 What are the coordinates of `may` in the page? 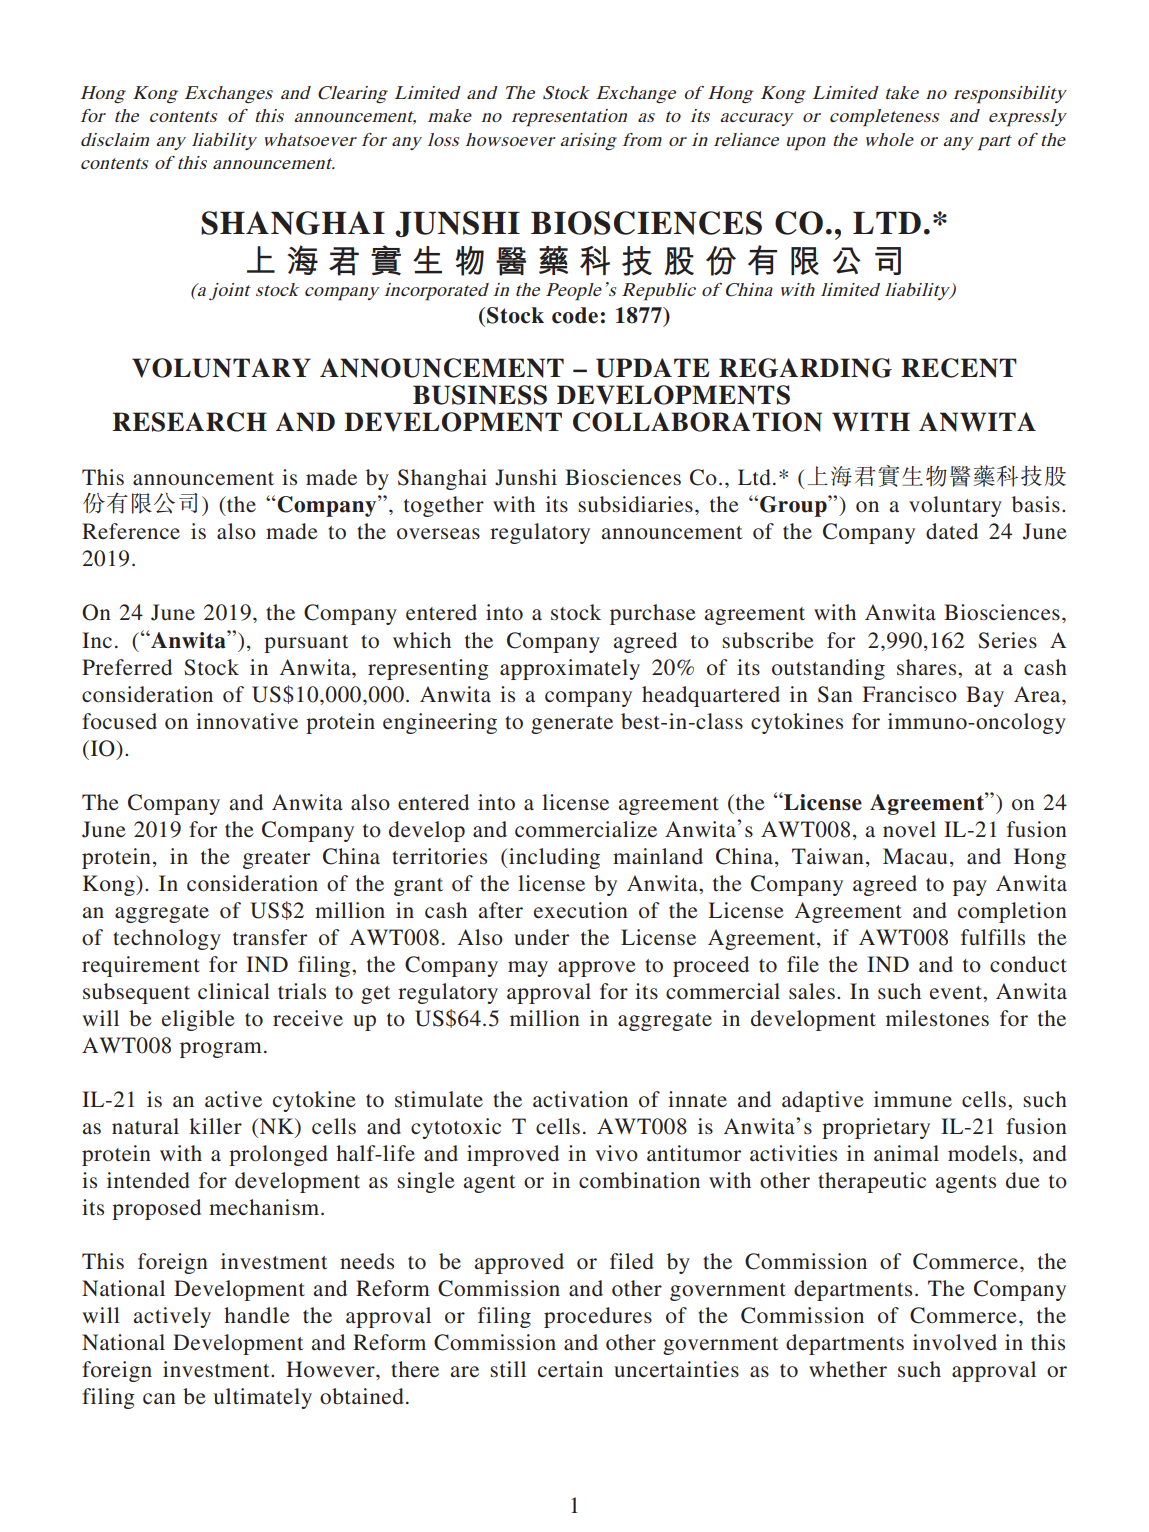 It's located at (528, 969).
